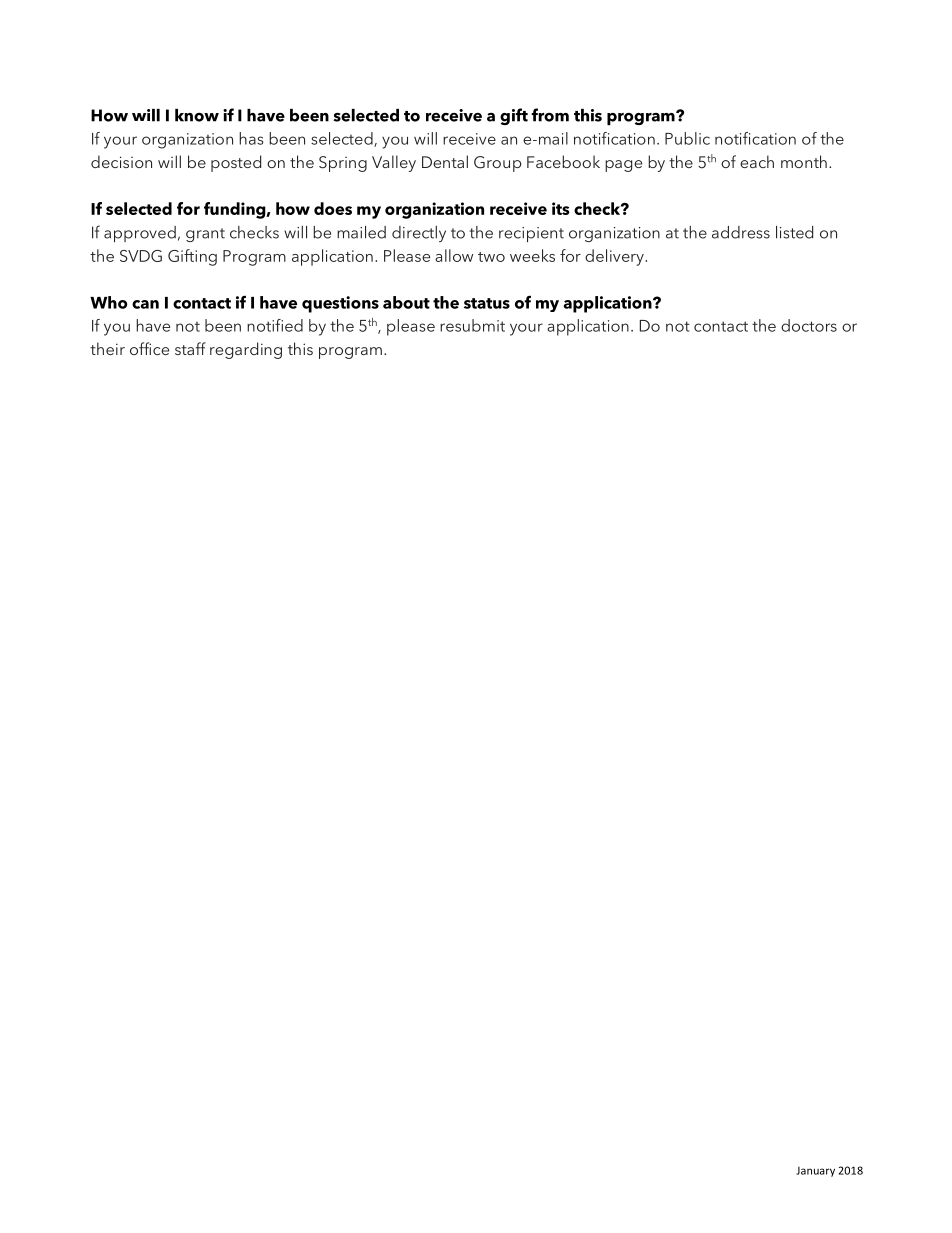  What do you see at coordinates (815, 1172) in the document?
I see `January` at bounding box center [815, 1172].
